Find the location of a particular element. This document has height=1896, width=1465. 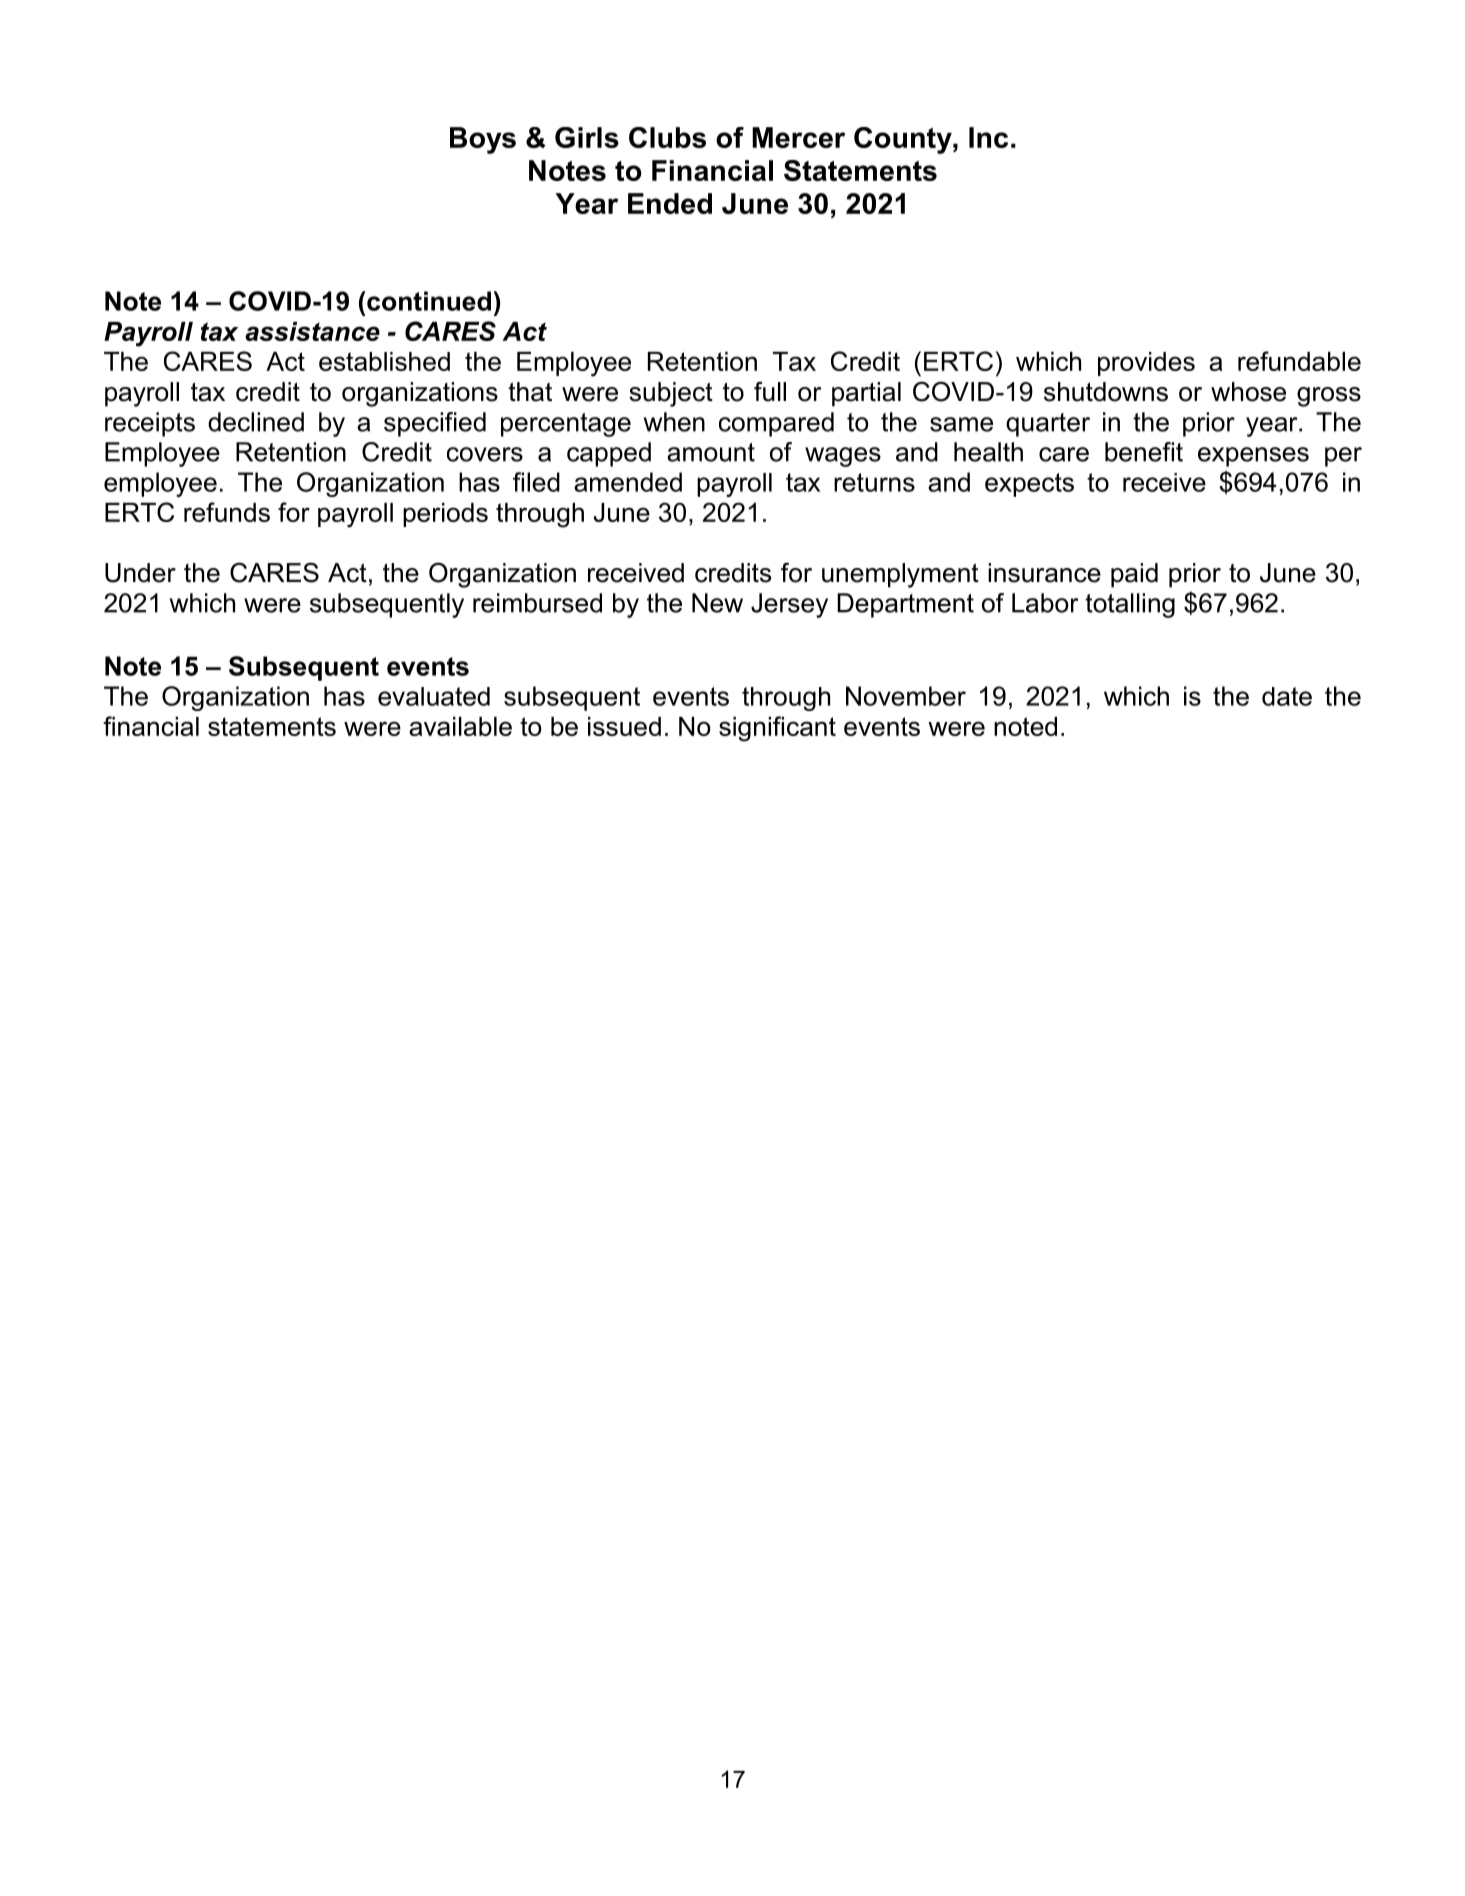

Under is located at coordinates (140, 573).
